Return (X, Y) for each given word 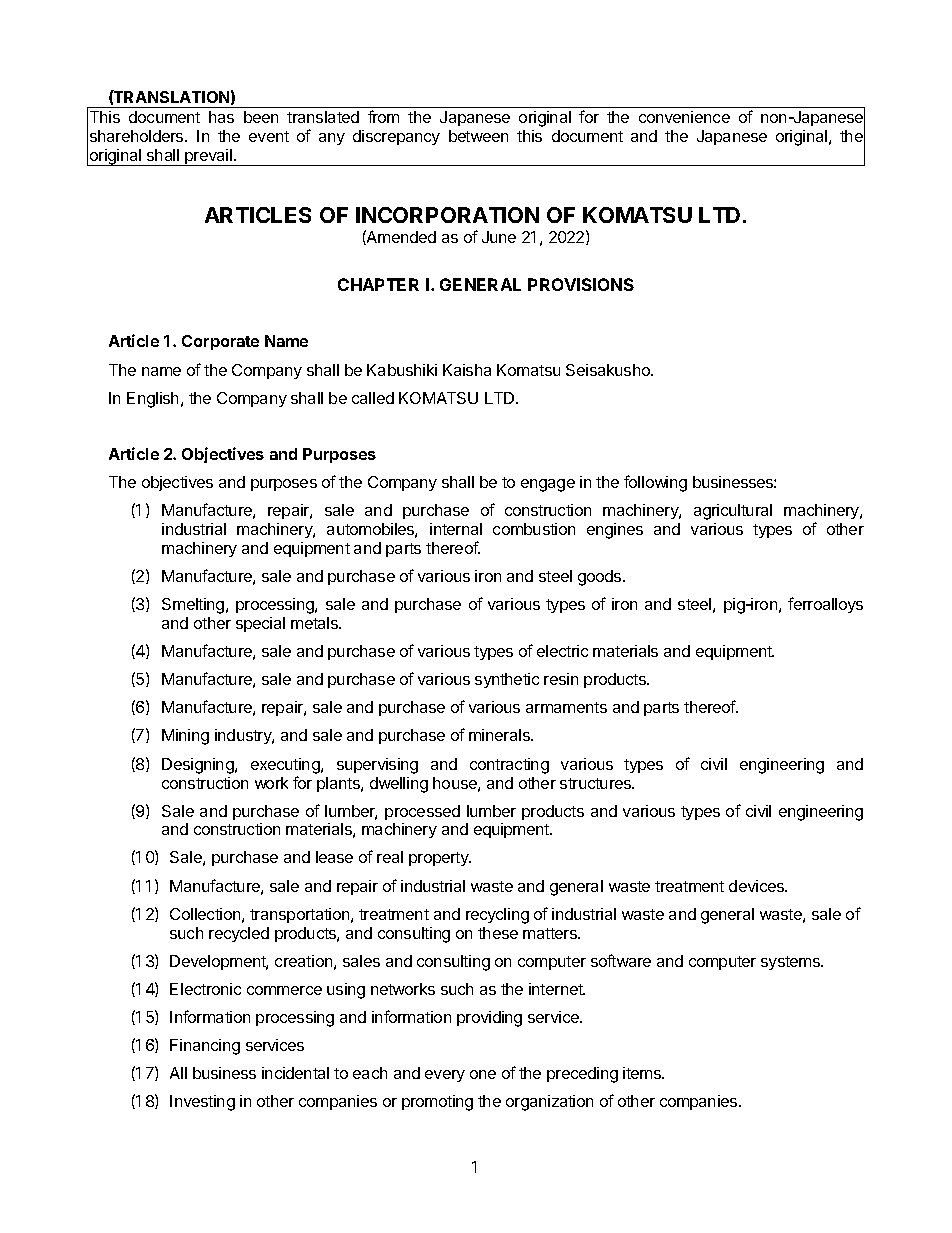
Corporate (220, 342)
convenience (684, 117)
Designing (199, 766)
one (483, 1074)
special (260, 624)
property (440, 859)
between (478, 136)
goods (601, 578)
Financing (205, 1047)
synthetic (507, 680)
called (373, 398)
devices (757, 886)
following (655, 483)
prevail (208, 157)
